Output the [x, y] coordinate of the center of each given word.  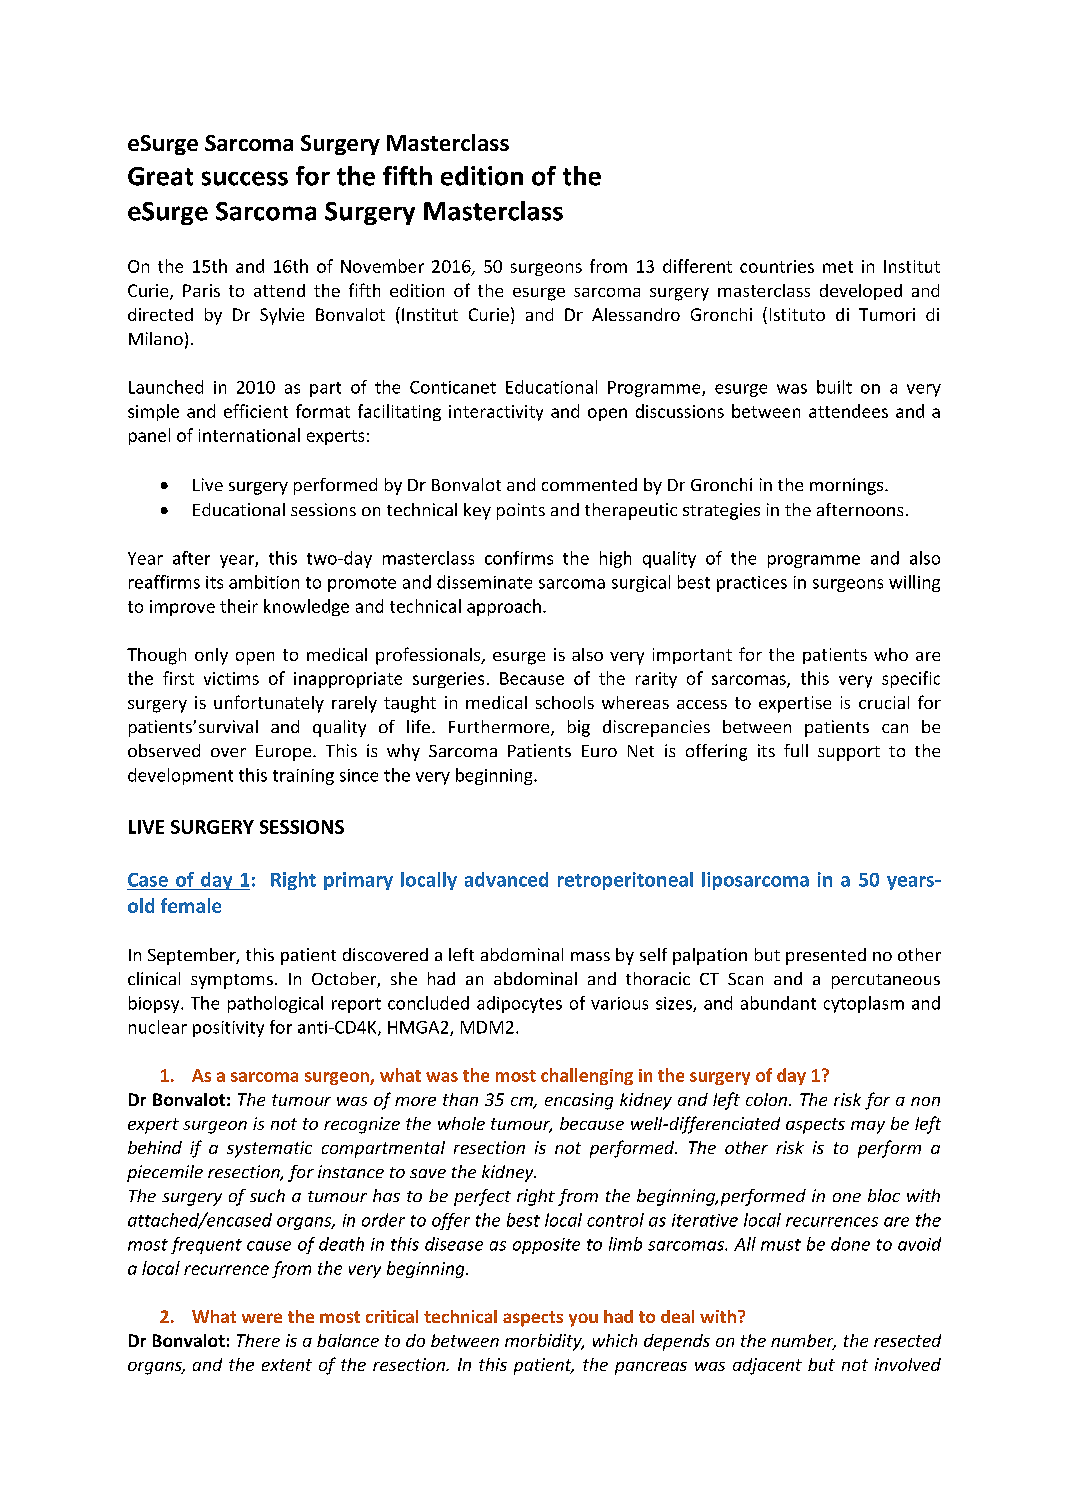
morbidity [544, 1342]
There [258, 1340]
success [245, 178]
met [838, 267]
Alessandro [636, 314]
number [803, 1342]
